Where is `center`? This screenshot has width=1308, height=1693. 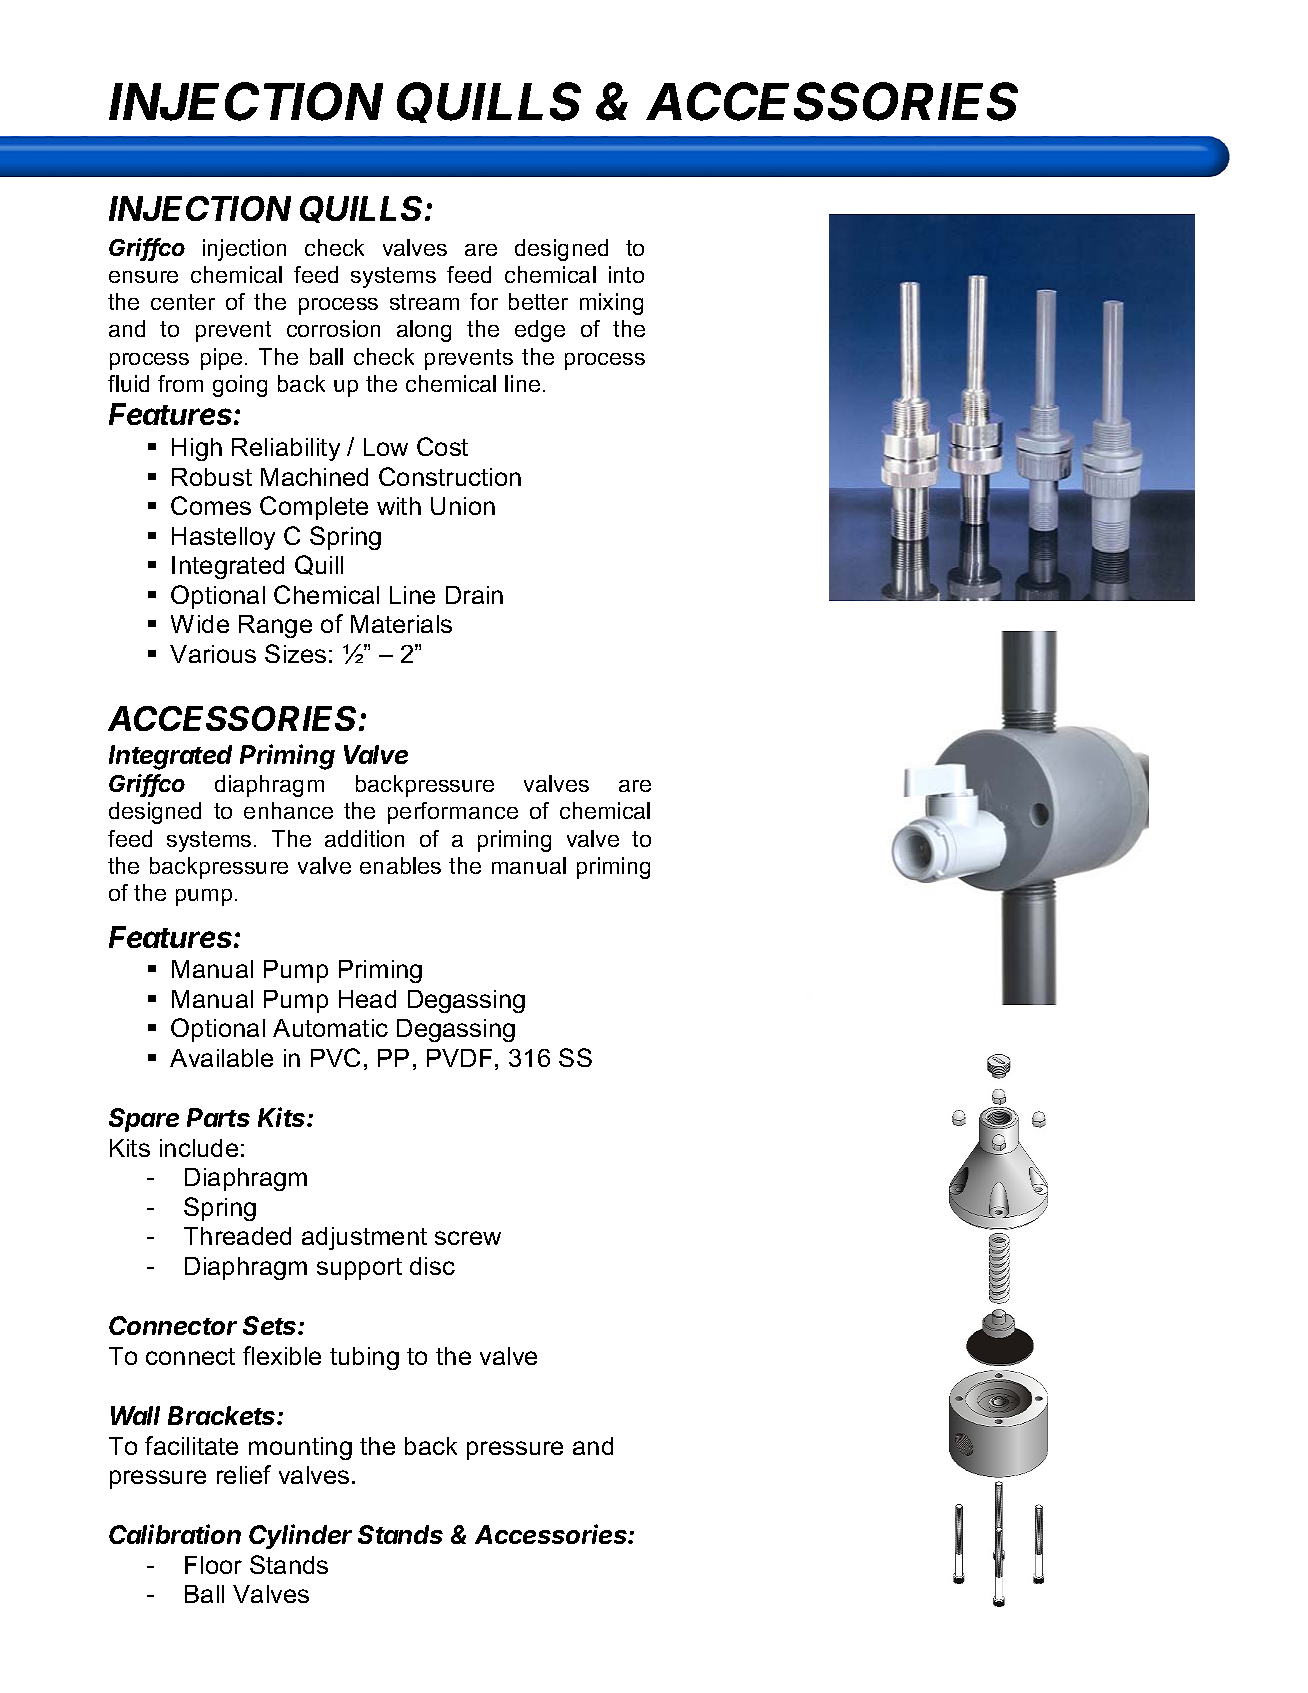
center is located at coordinates (183, 302).
